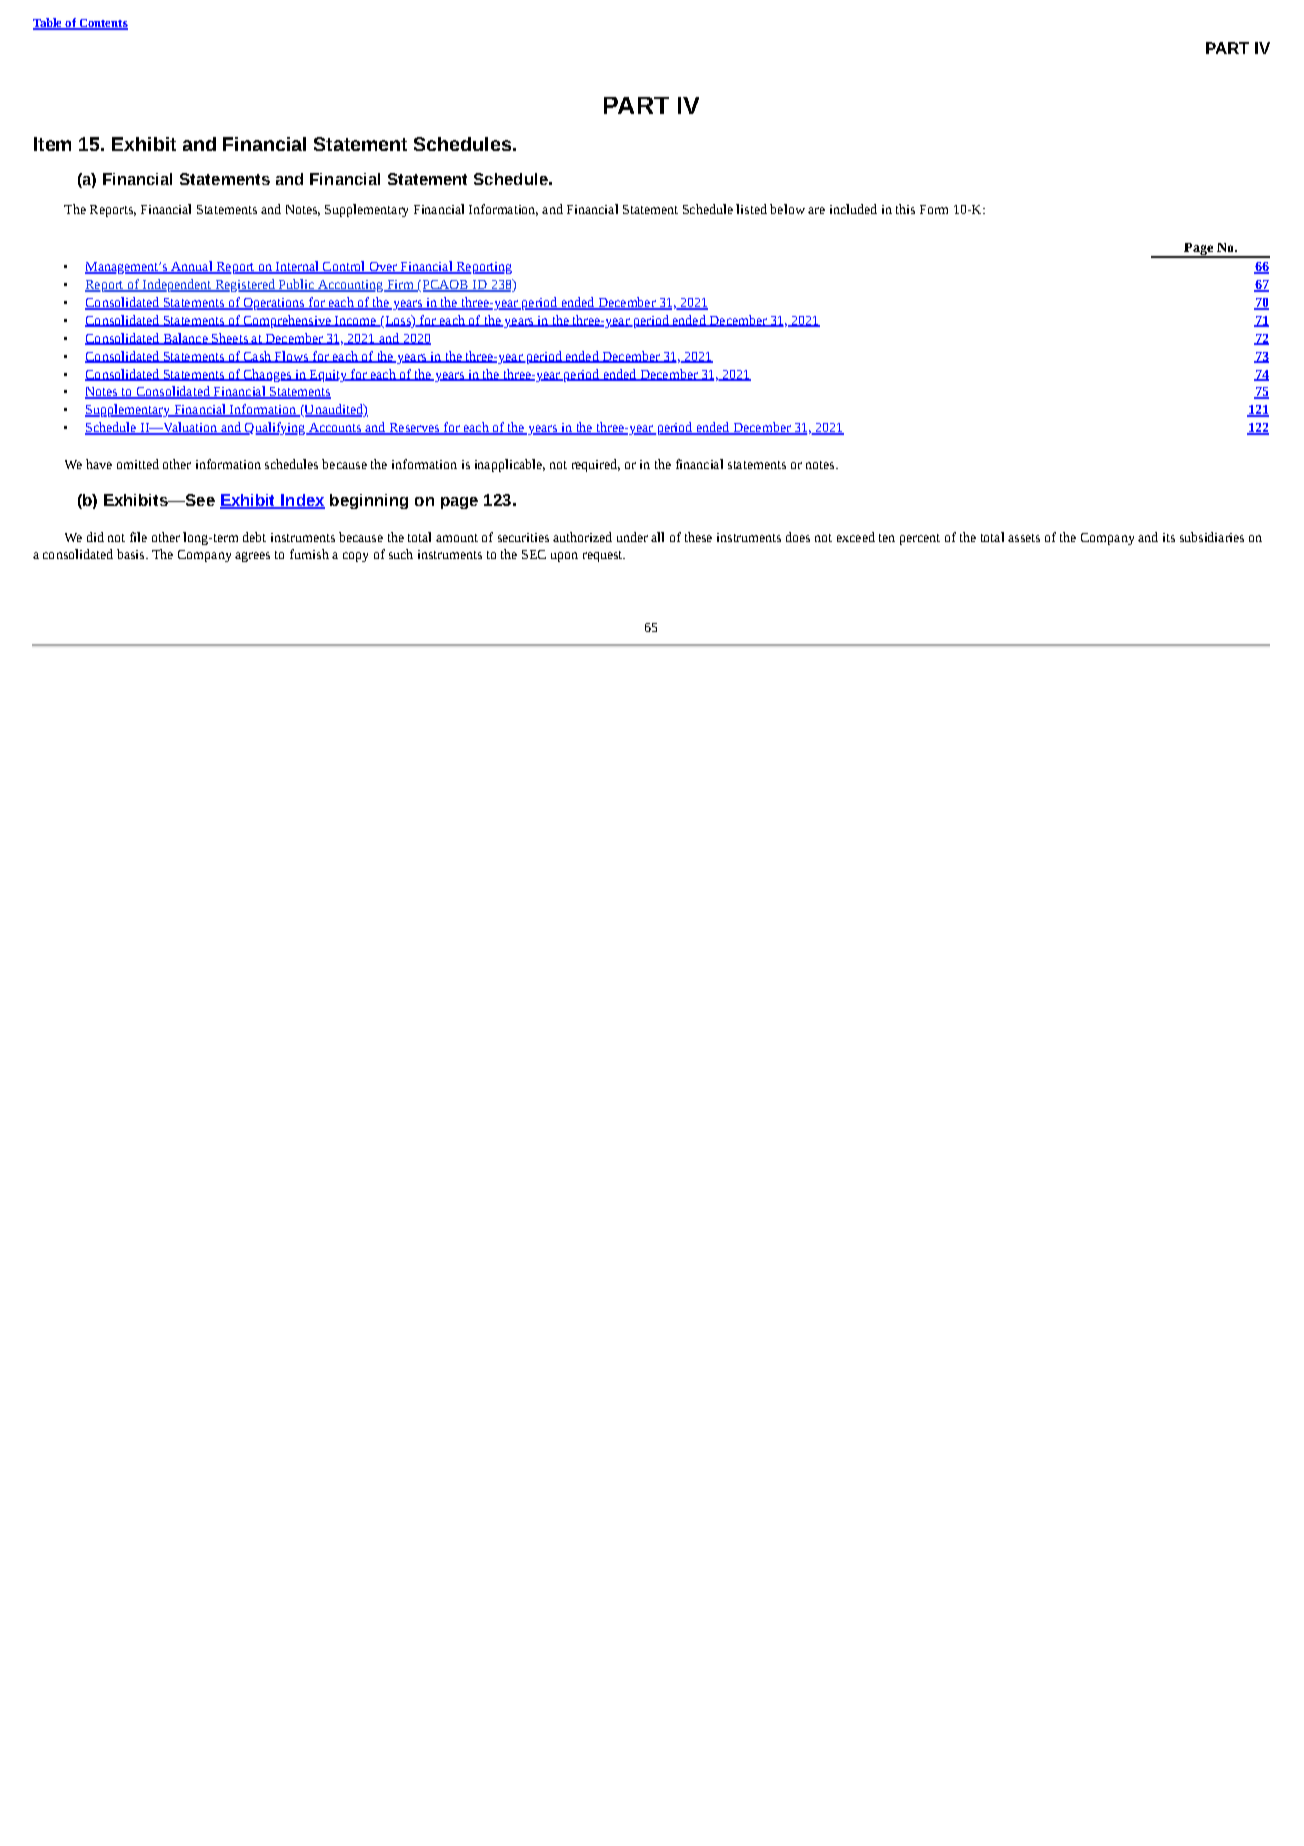  I want to click on file, so click(138, 537).
